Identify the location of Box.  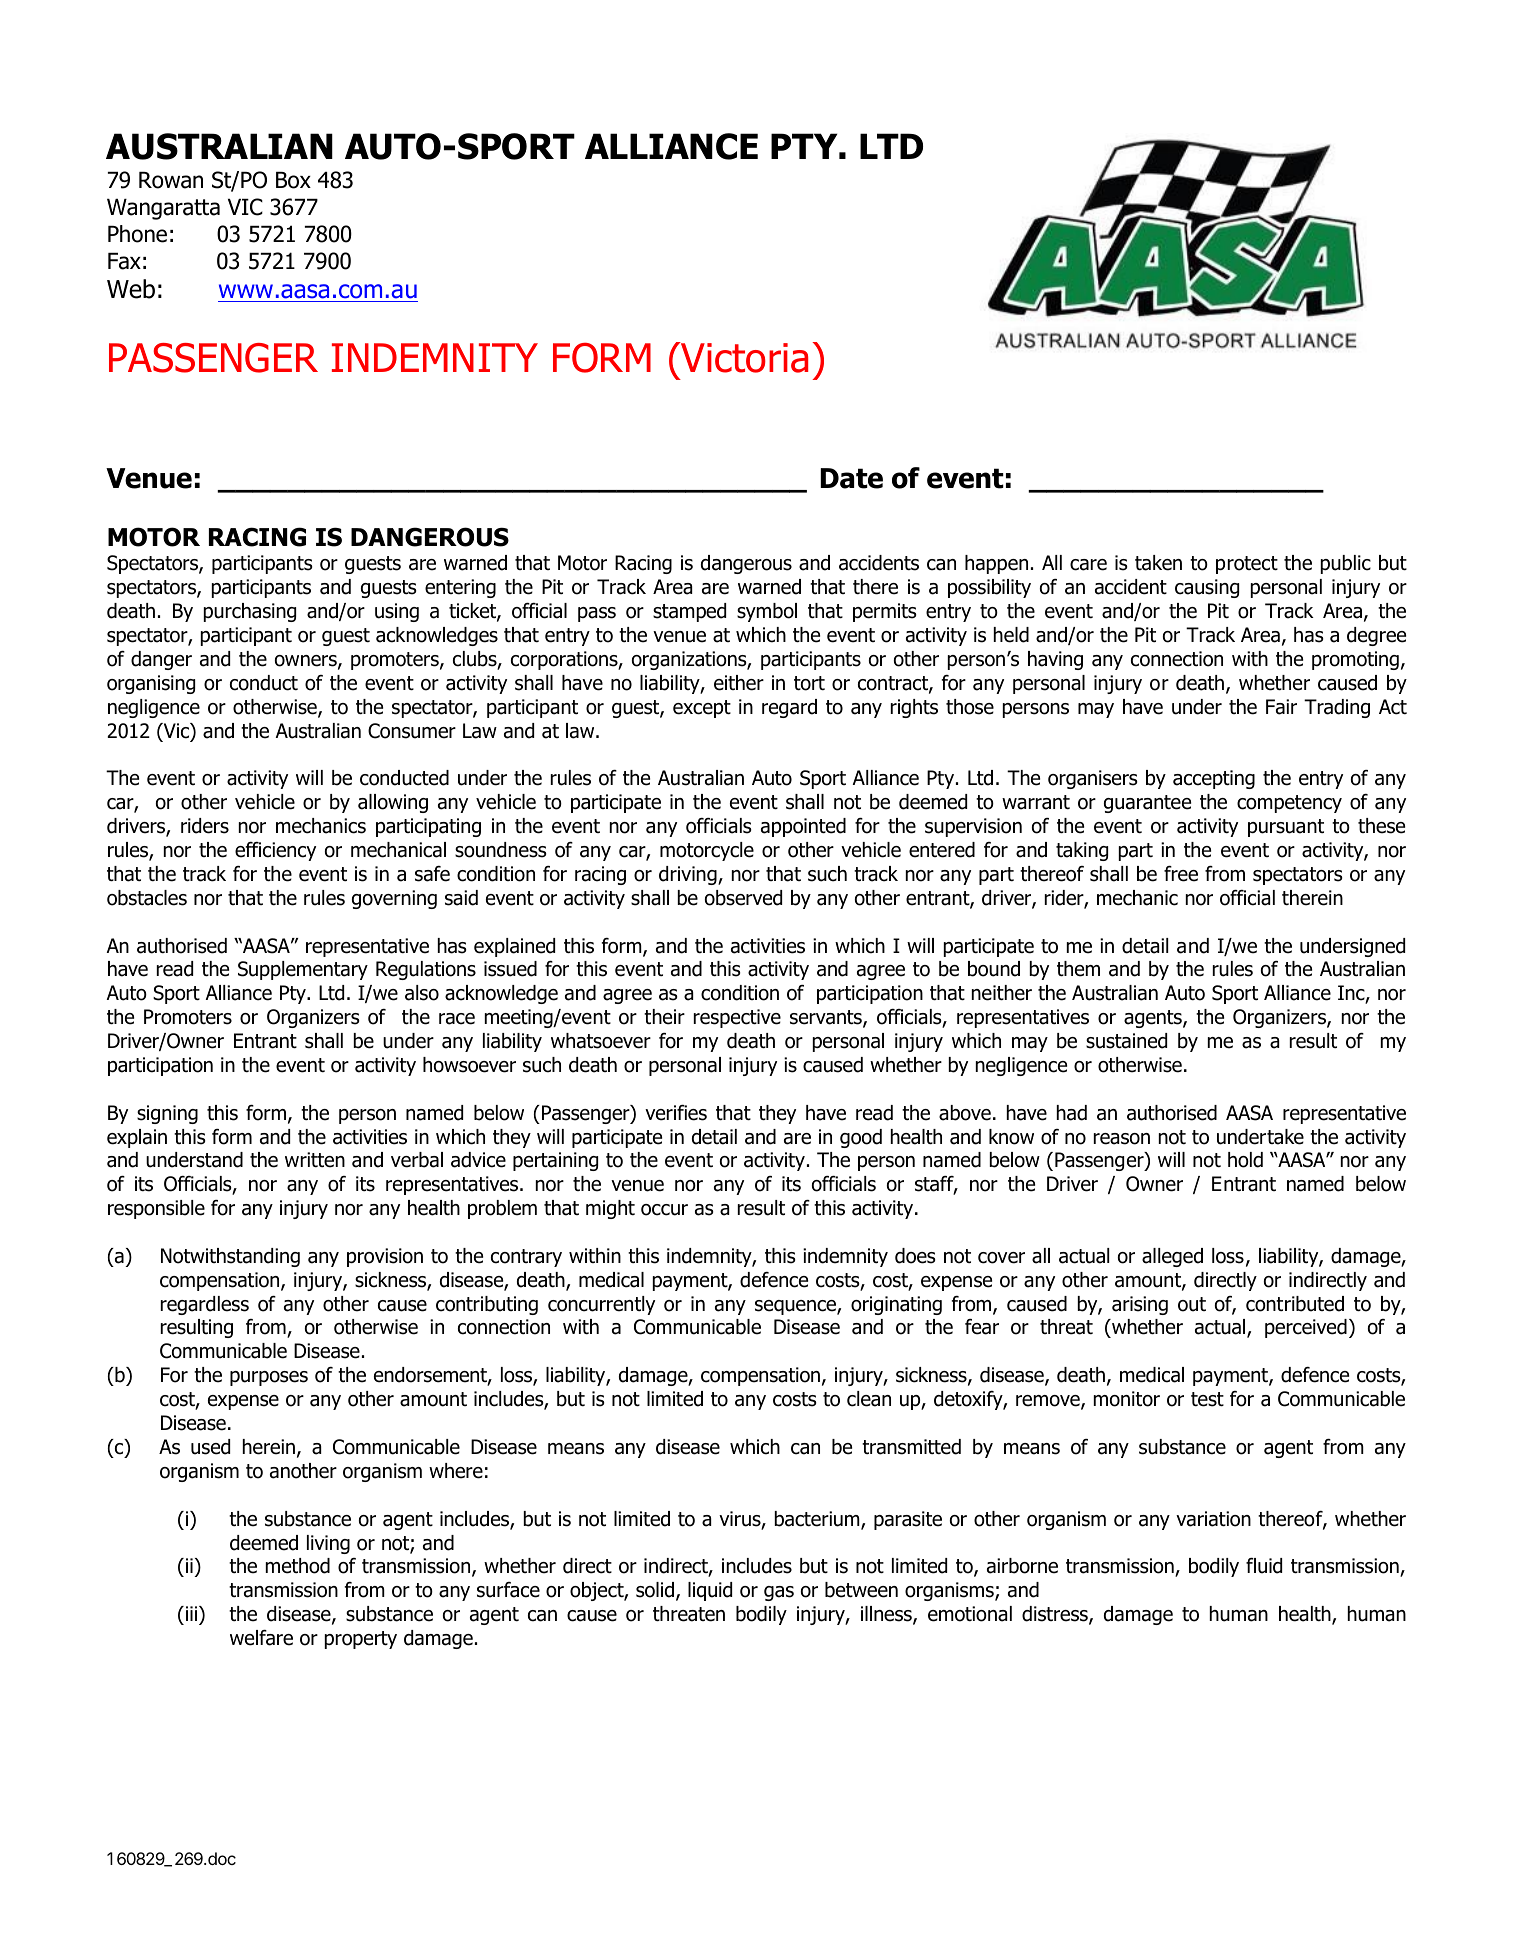
(293, 180).
